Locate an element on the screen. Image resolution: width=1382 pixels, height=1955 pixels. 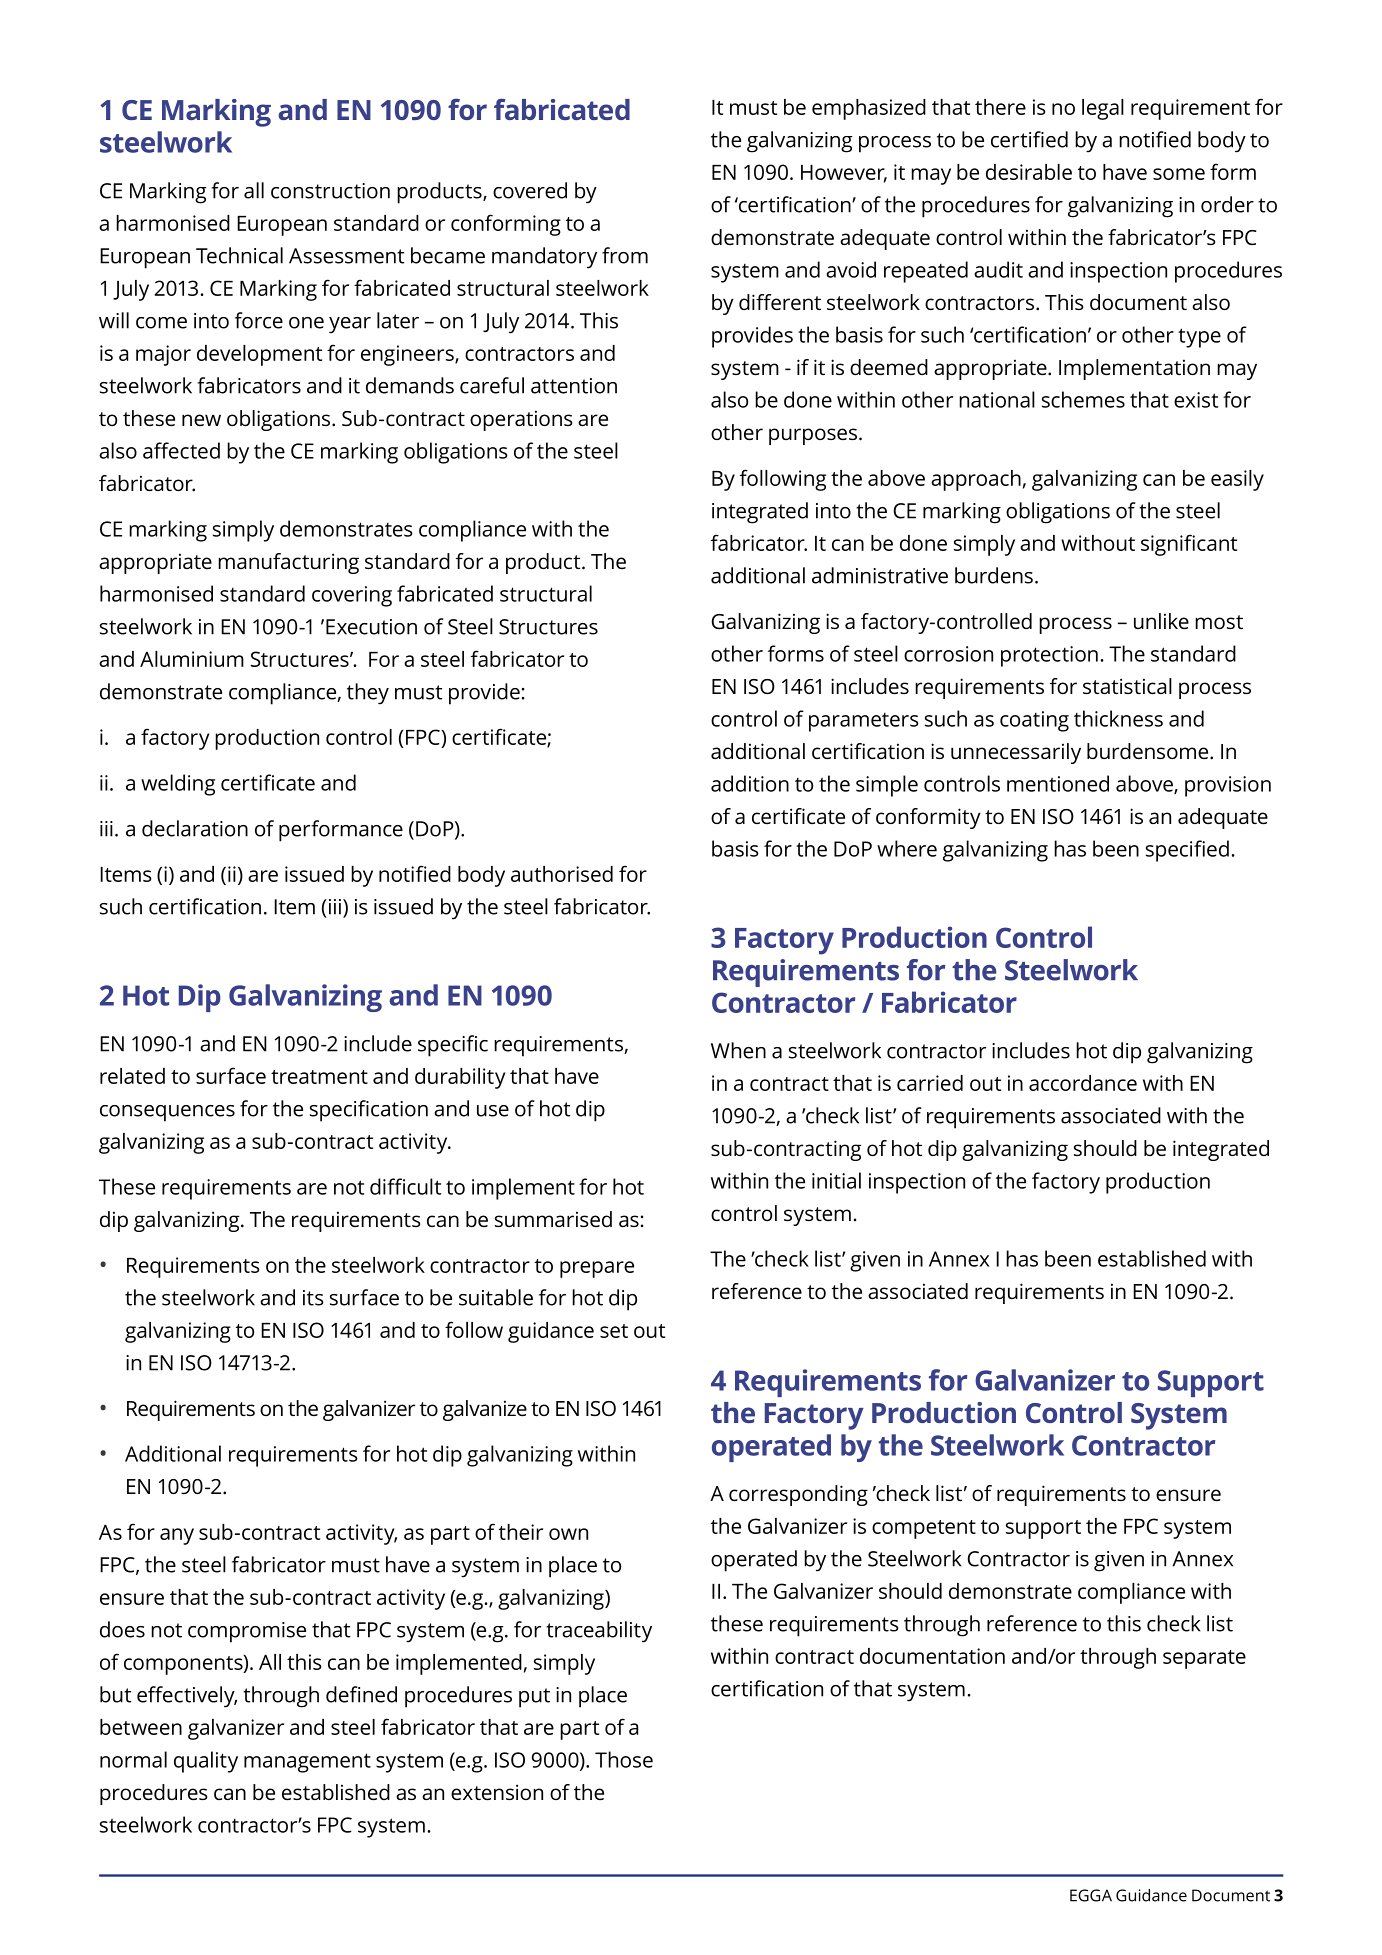
quality is located at coordinates (206, 1762).
